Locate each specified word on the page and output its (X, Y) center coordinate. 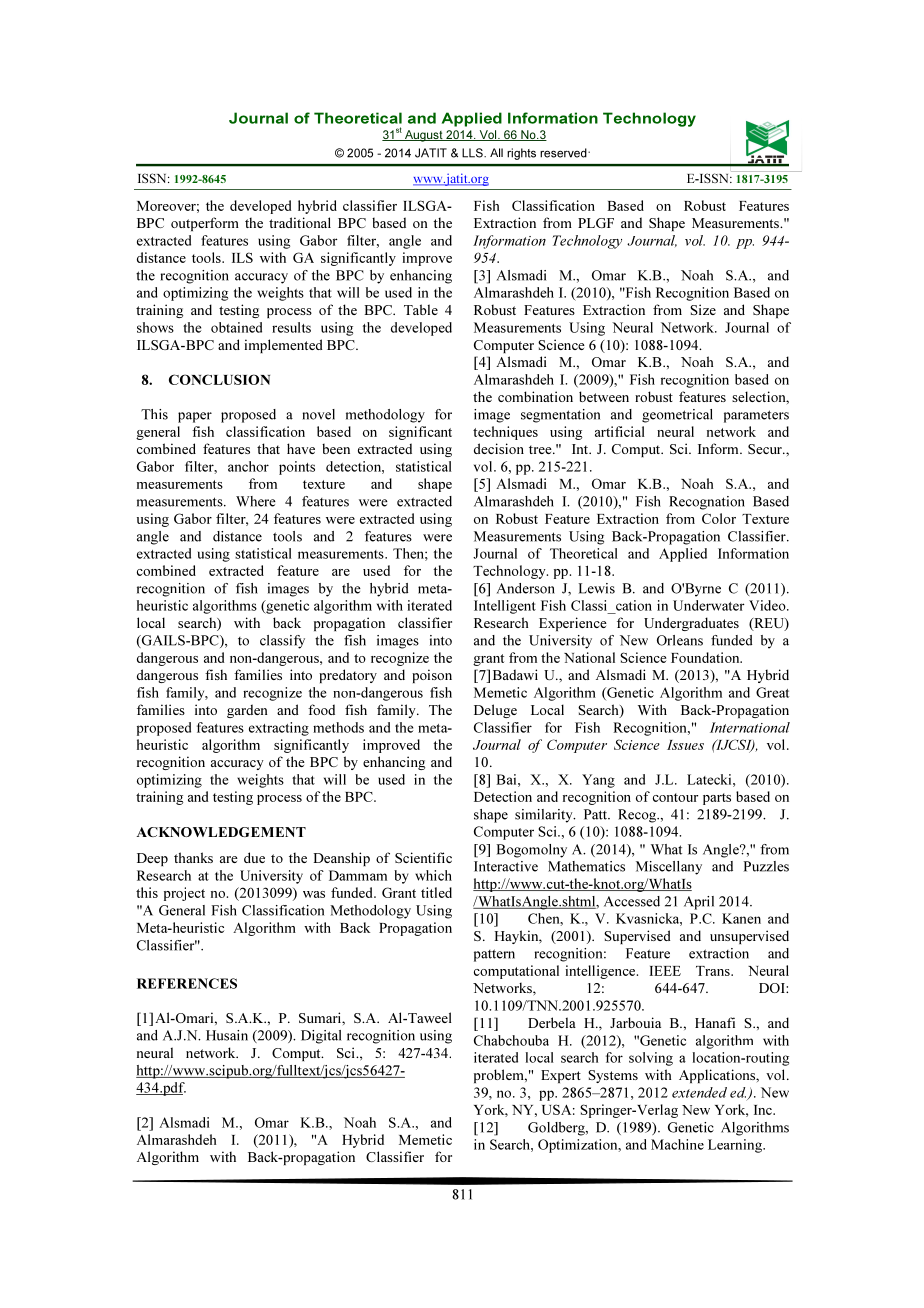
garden (247, 711)
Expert (561, 1076)
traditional (300, 222)
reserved (564, 153)
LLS (473, 153)
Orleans (680, 640)
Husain (227, 1035)
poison (432, 676)
